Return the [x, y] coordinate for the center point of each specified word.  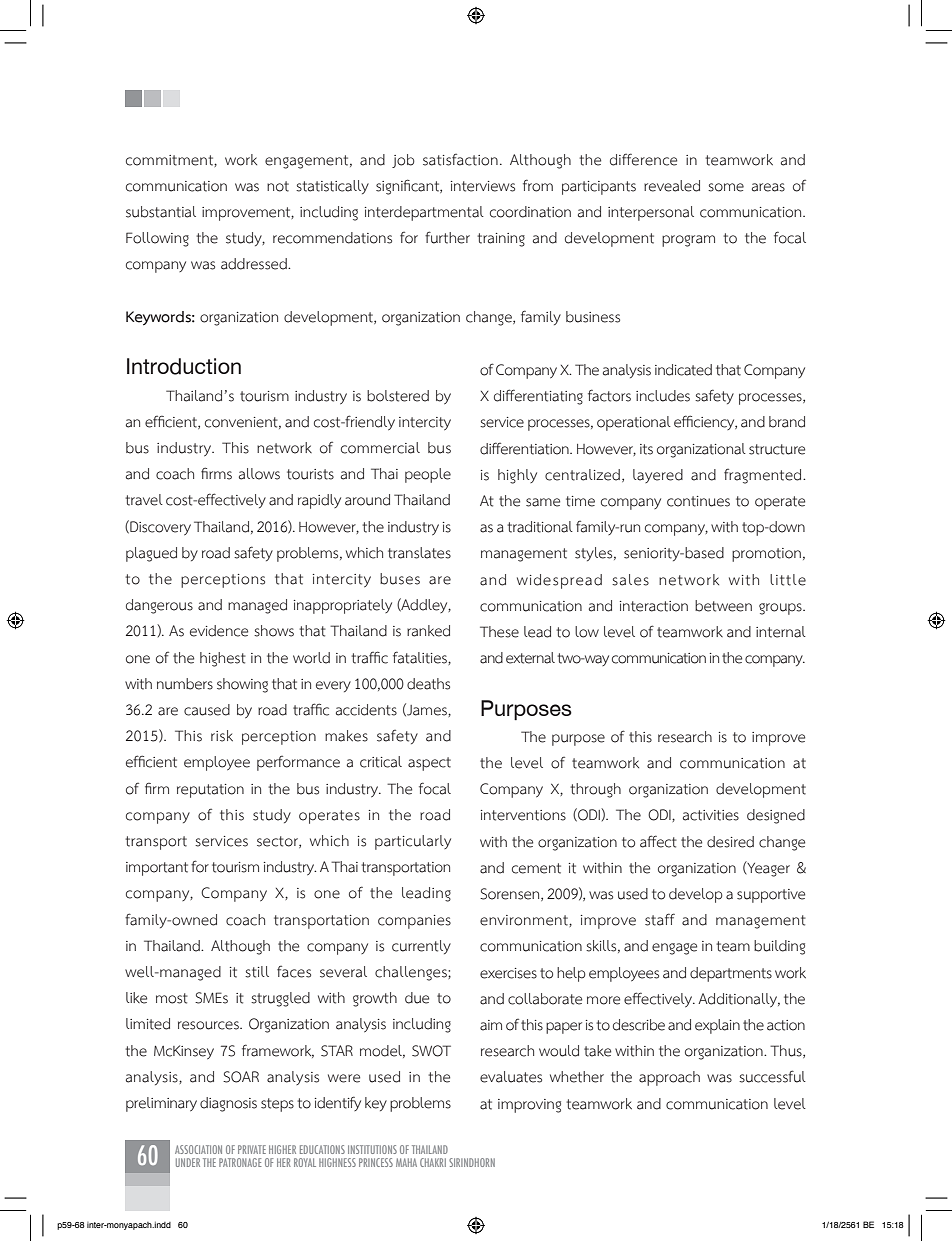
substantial [161, 212]
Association [198, 1149]
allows [259, 474]
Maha [406, 1162]
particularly [413, 842]
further [447, 237]
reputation [210, 791]
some [726, 187]
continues [698, 501]
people [428, 475]
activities [711, 815]
